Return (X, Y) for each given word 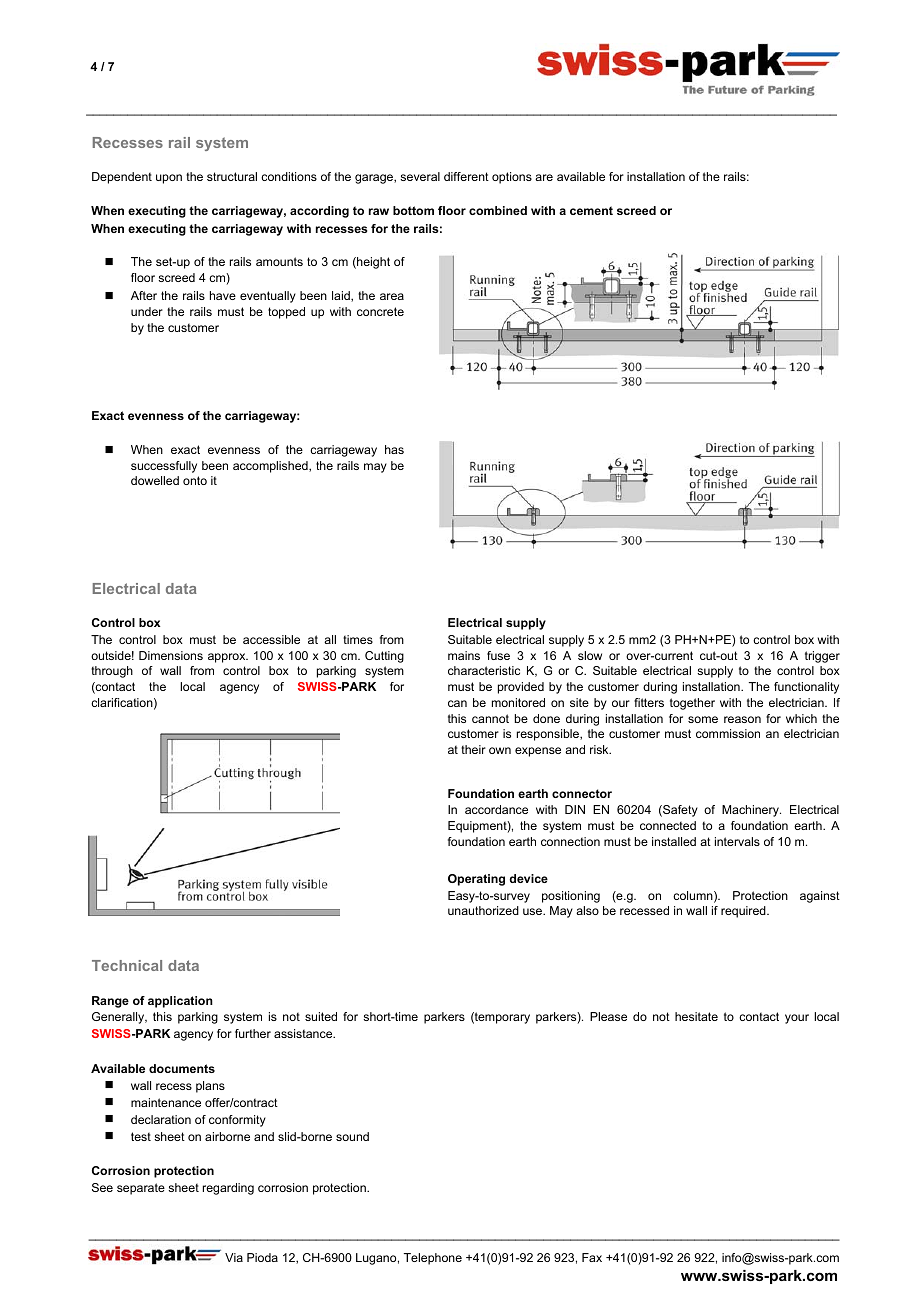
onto (195, 480)
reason (742, 719)
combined (498, 210)
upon (169, 179)
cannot (490, 718)
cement (591, 210)
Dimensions (171, 655)
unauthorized (483, 910)
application (180, 1002)
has (394, 449)
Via (234, 1257)
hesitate (696, 1016)
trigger (822, 657)
